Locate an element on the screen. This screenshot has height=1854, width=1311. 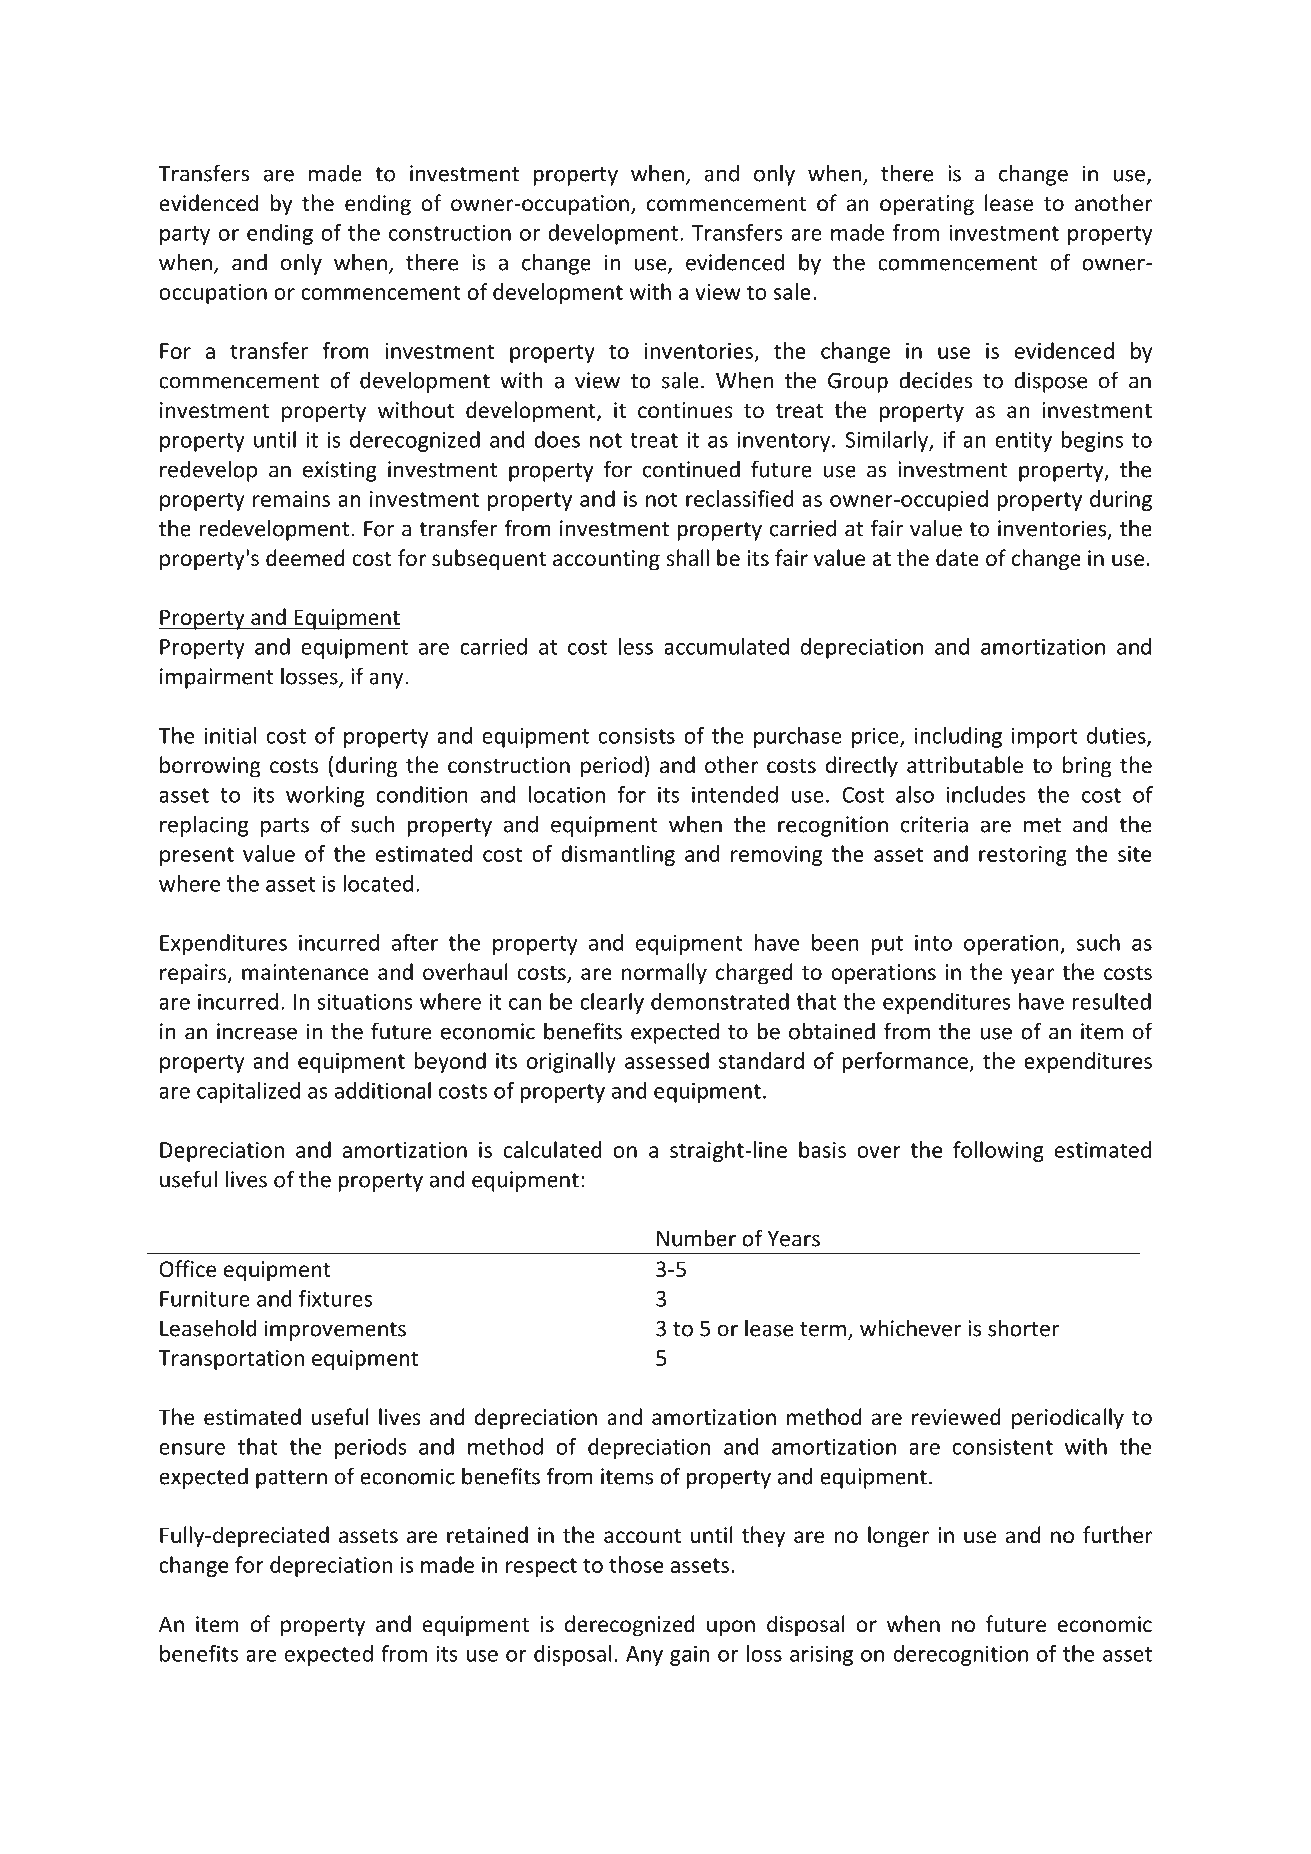
into is located at coordinates (933, 942).
